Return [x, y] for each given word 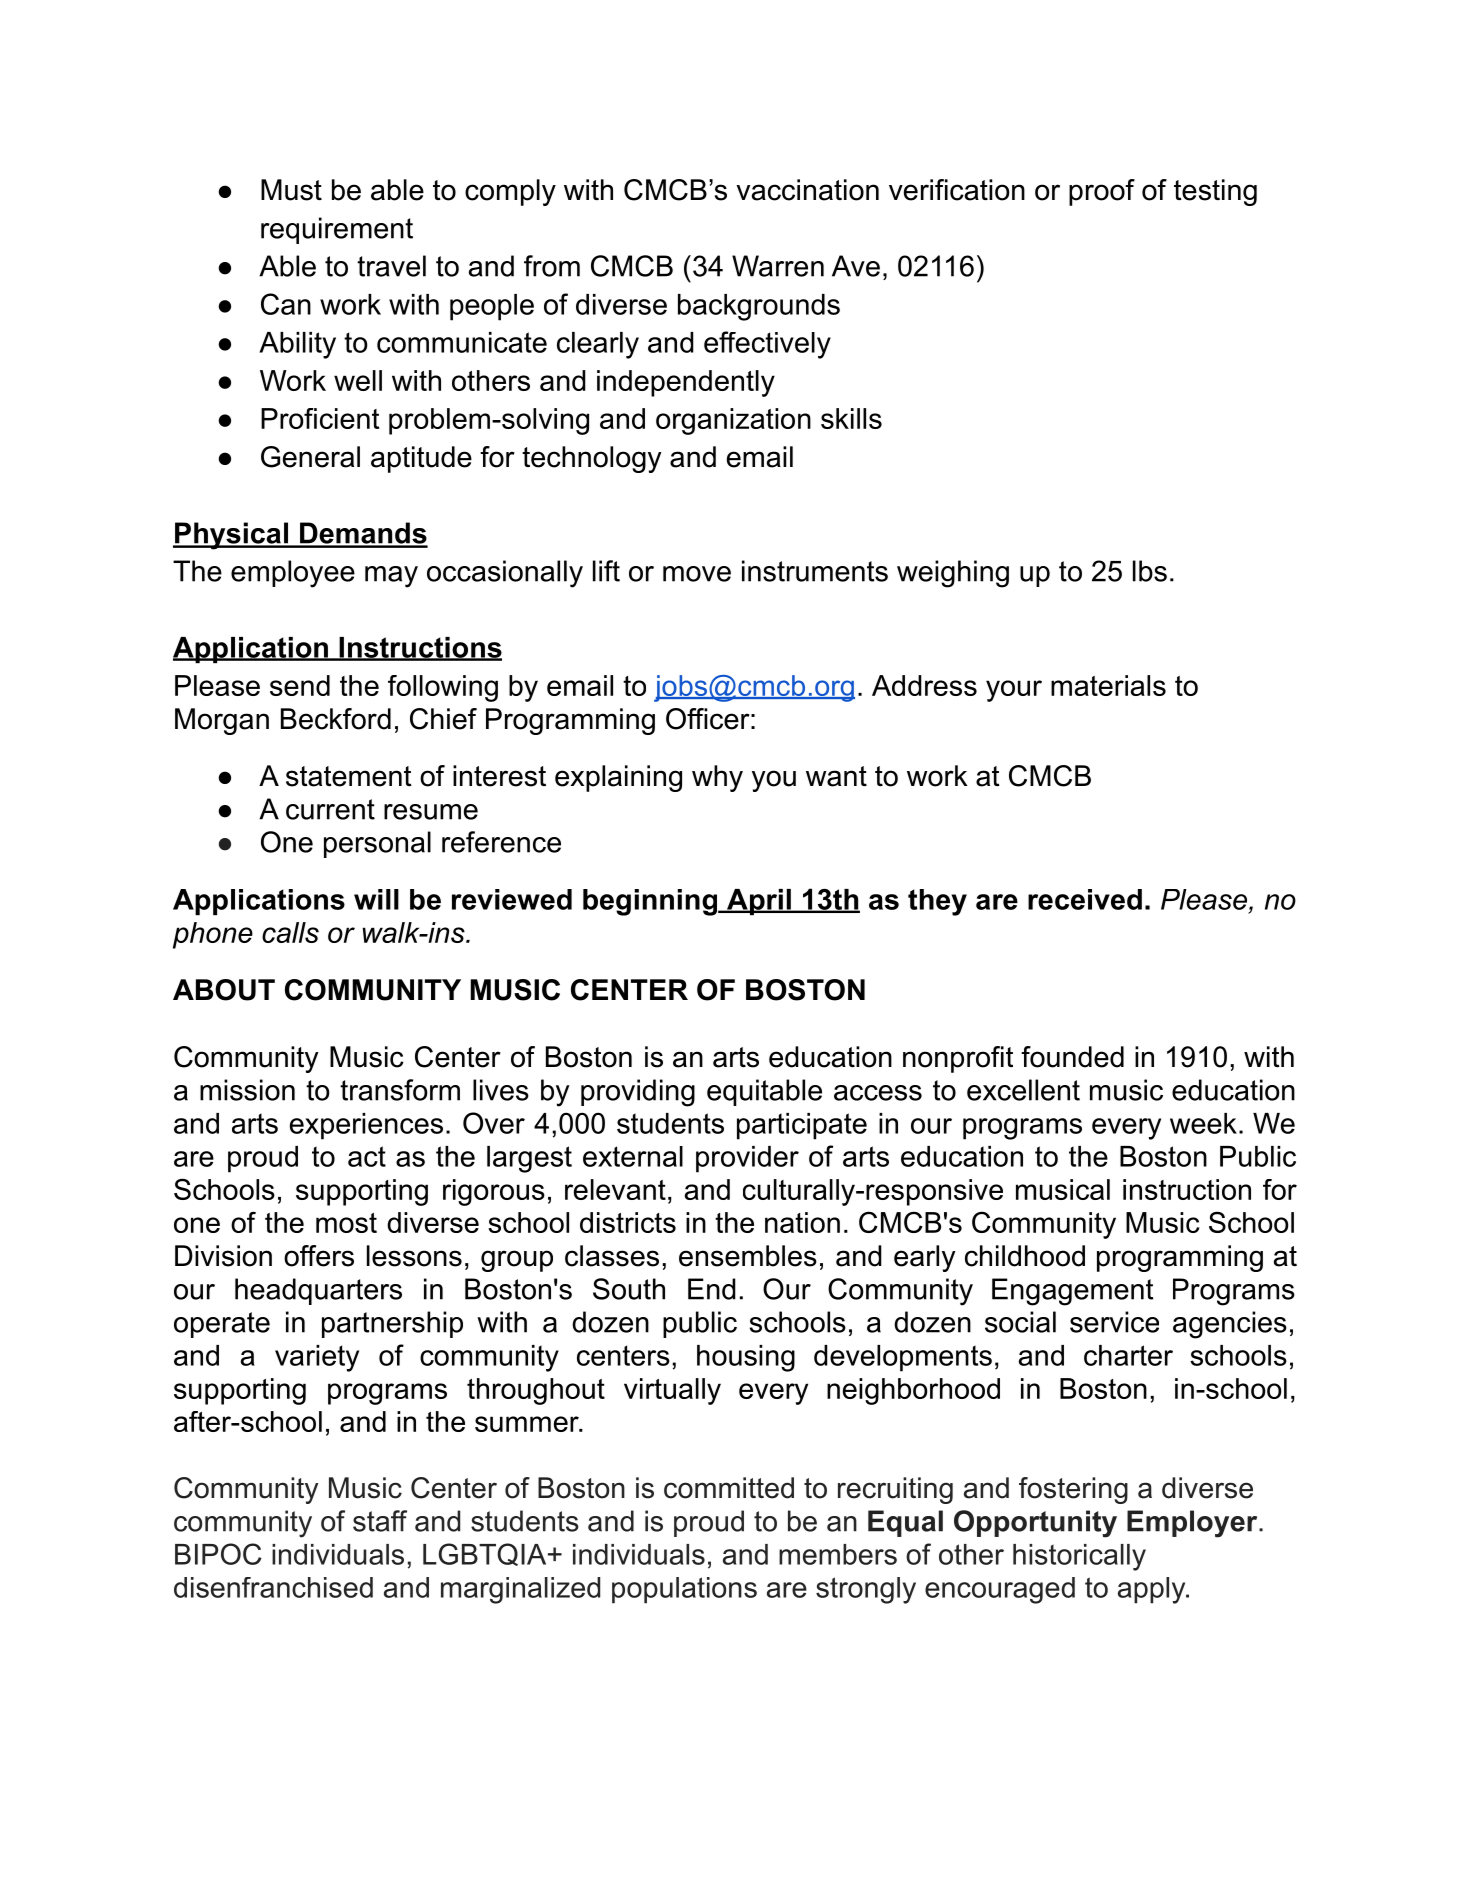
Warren [778, 266]
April [759, 902]
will [376, 899]
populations [684, 1590]
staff [380, 1521]
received [1085, 899]
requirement [337, 230]
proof [1102, 192]
